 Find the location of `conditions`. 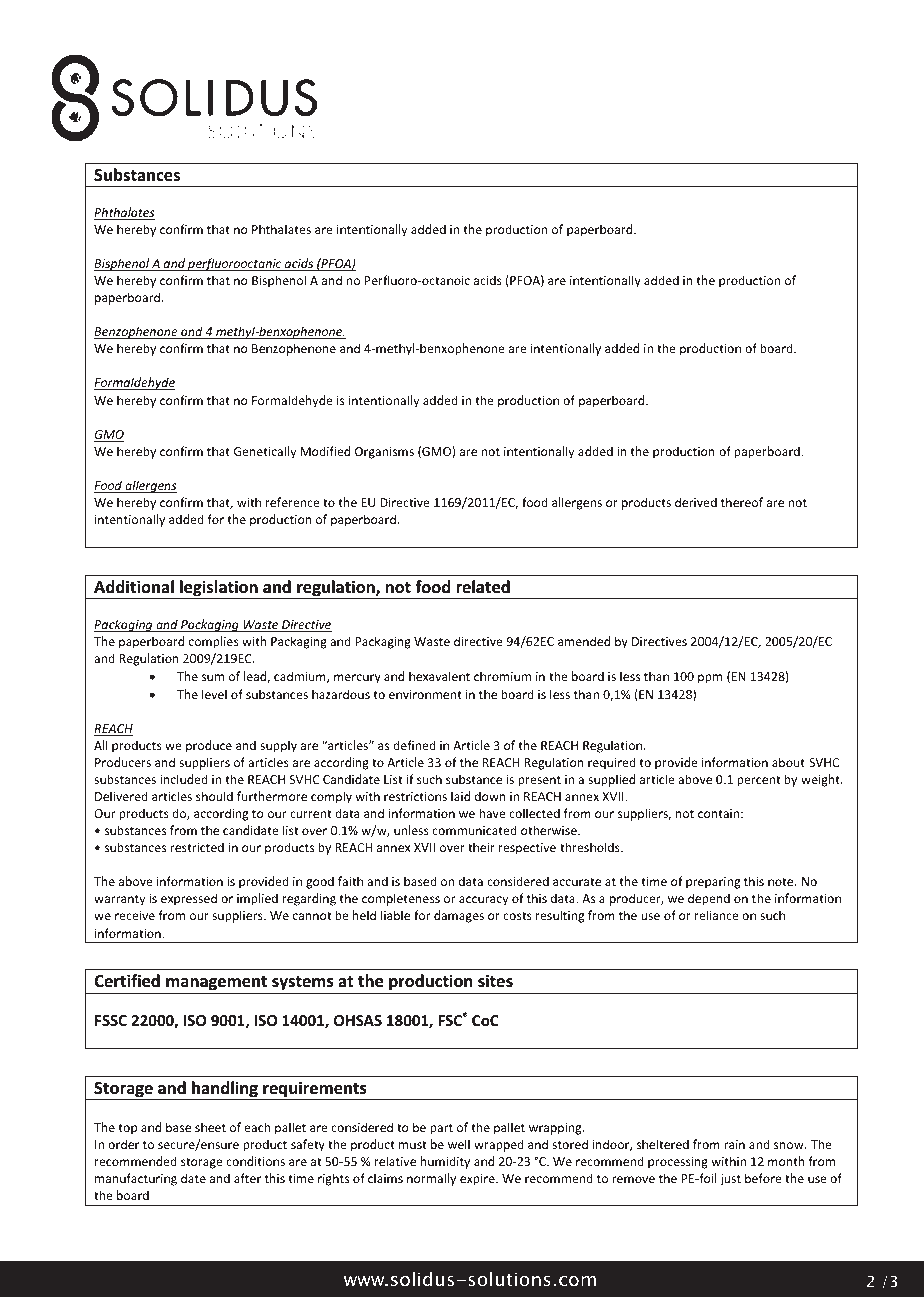

conditions is located at coordinates (255, 1161).
